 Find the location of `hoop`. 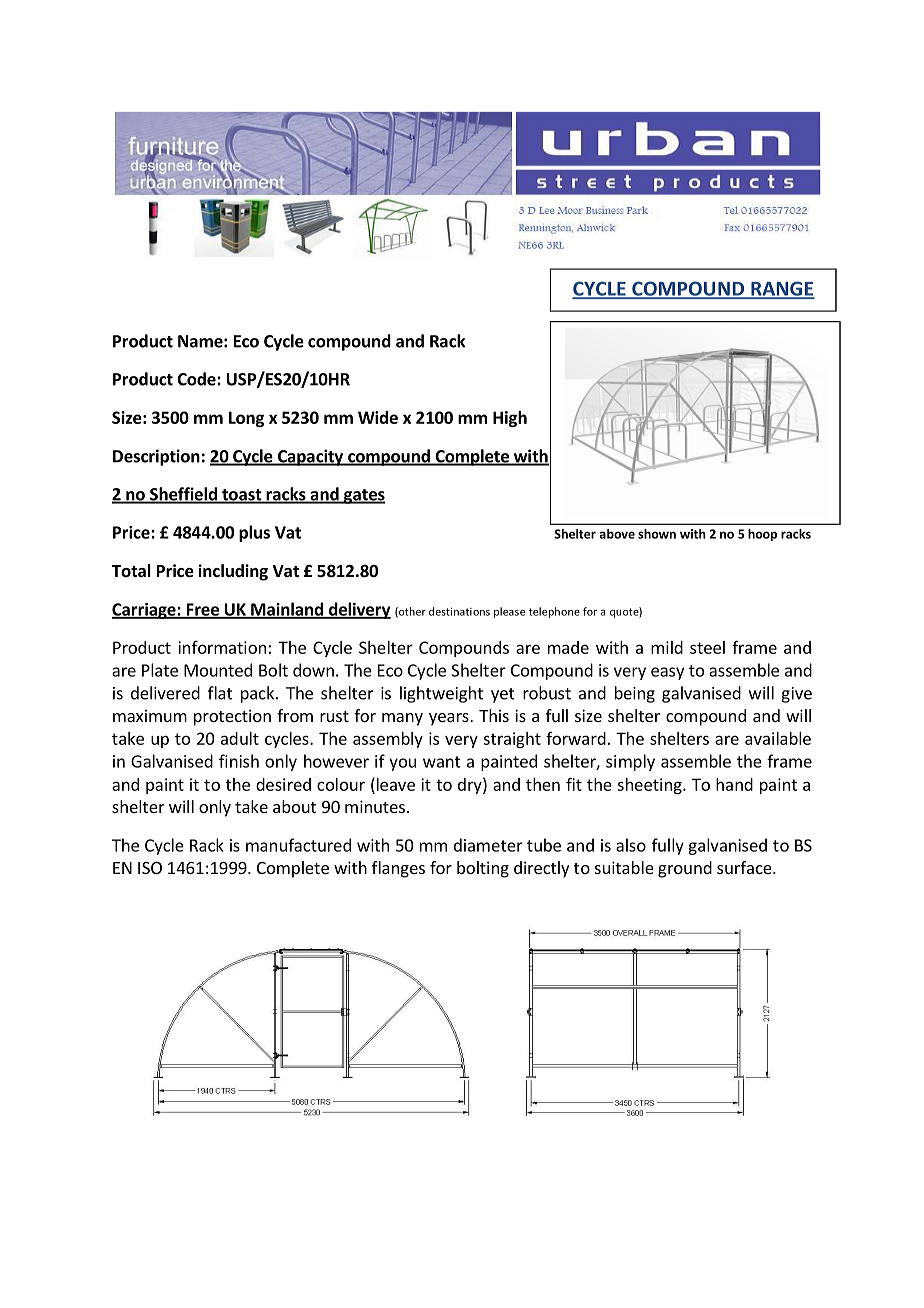

hoop is located at coordinates (762, 535).
